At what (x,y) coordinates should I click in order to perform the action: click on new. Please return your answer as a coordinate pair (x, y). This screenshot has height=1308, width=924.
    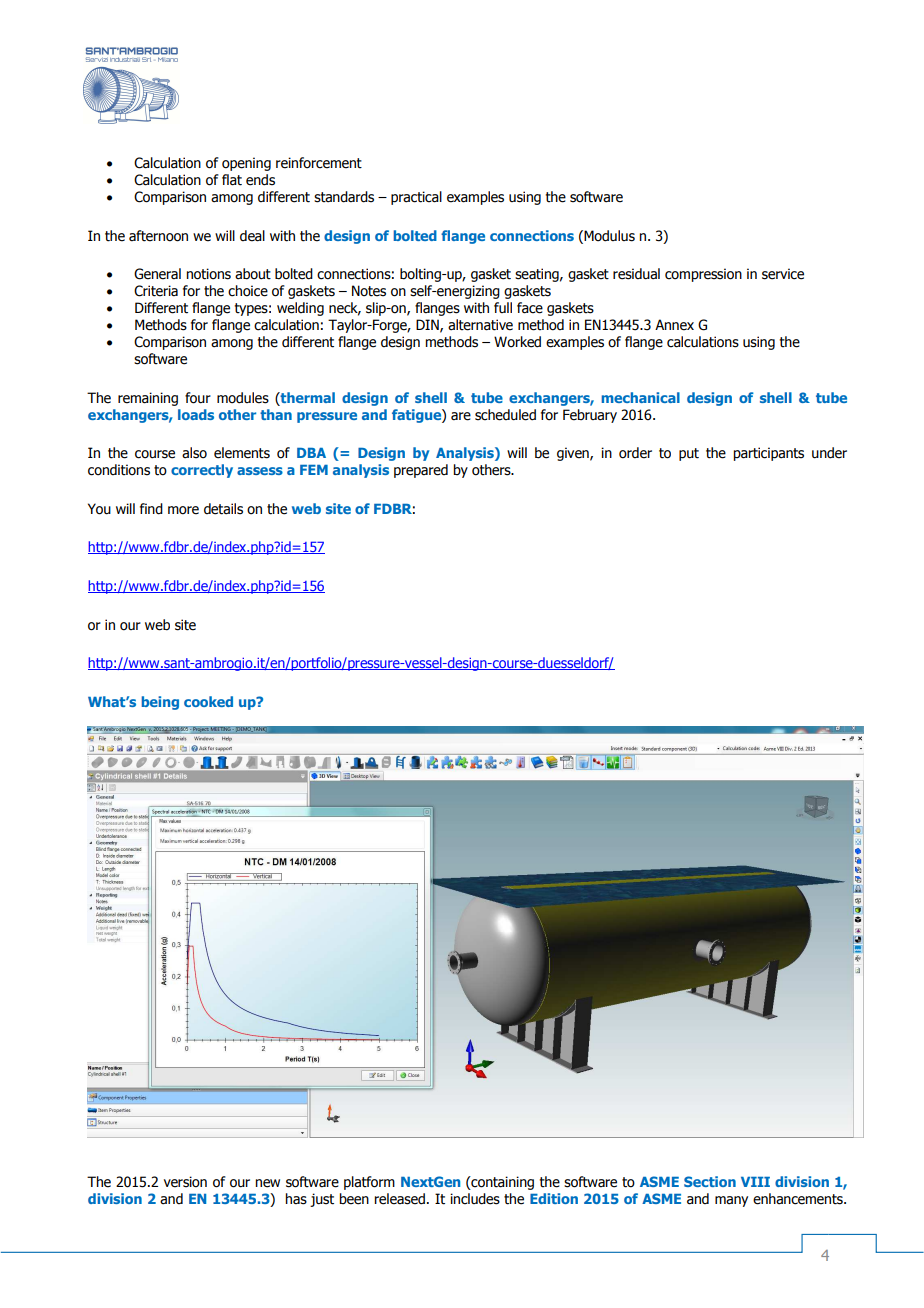
    Looking at the image, I should click on (267, 1183).
